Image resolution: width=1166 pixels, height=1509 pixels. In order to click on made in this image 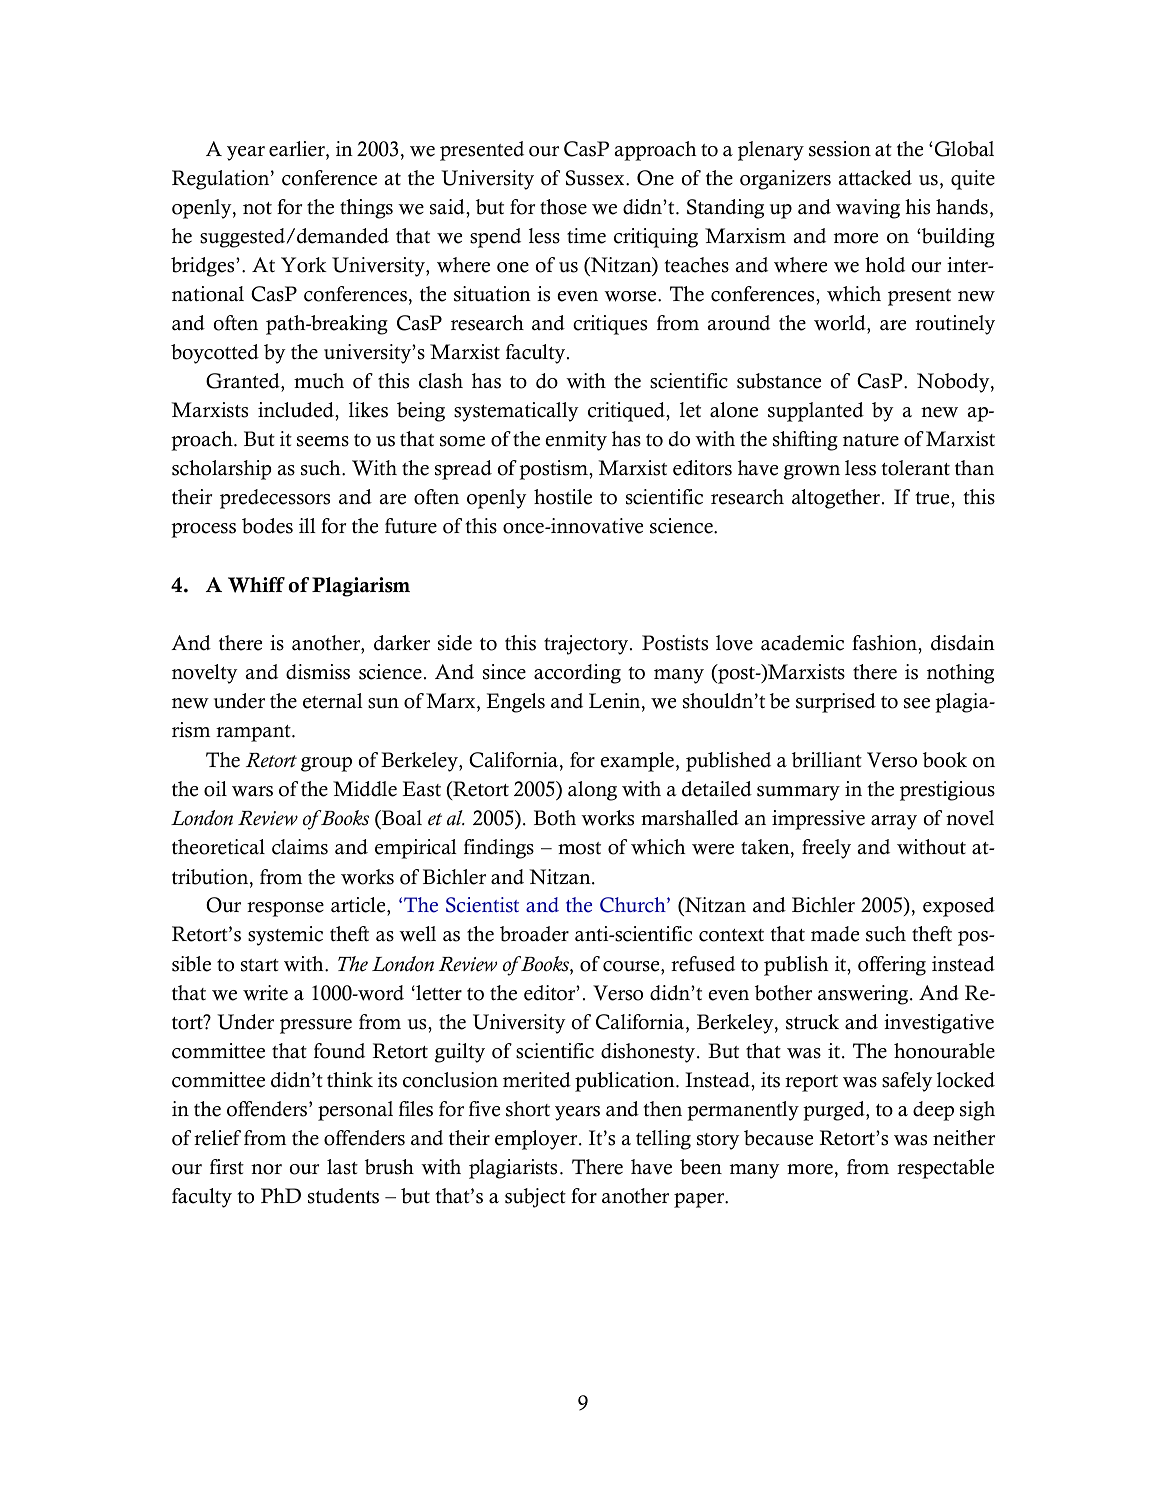, I will do `click(835, 934)`.
